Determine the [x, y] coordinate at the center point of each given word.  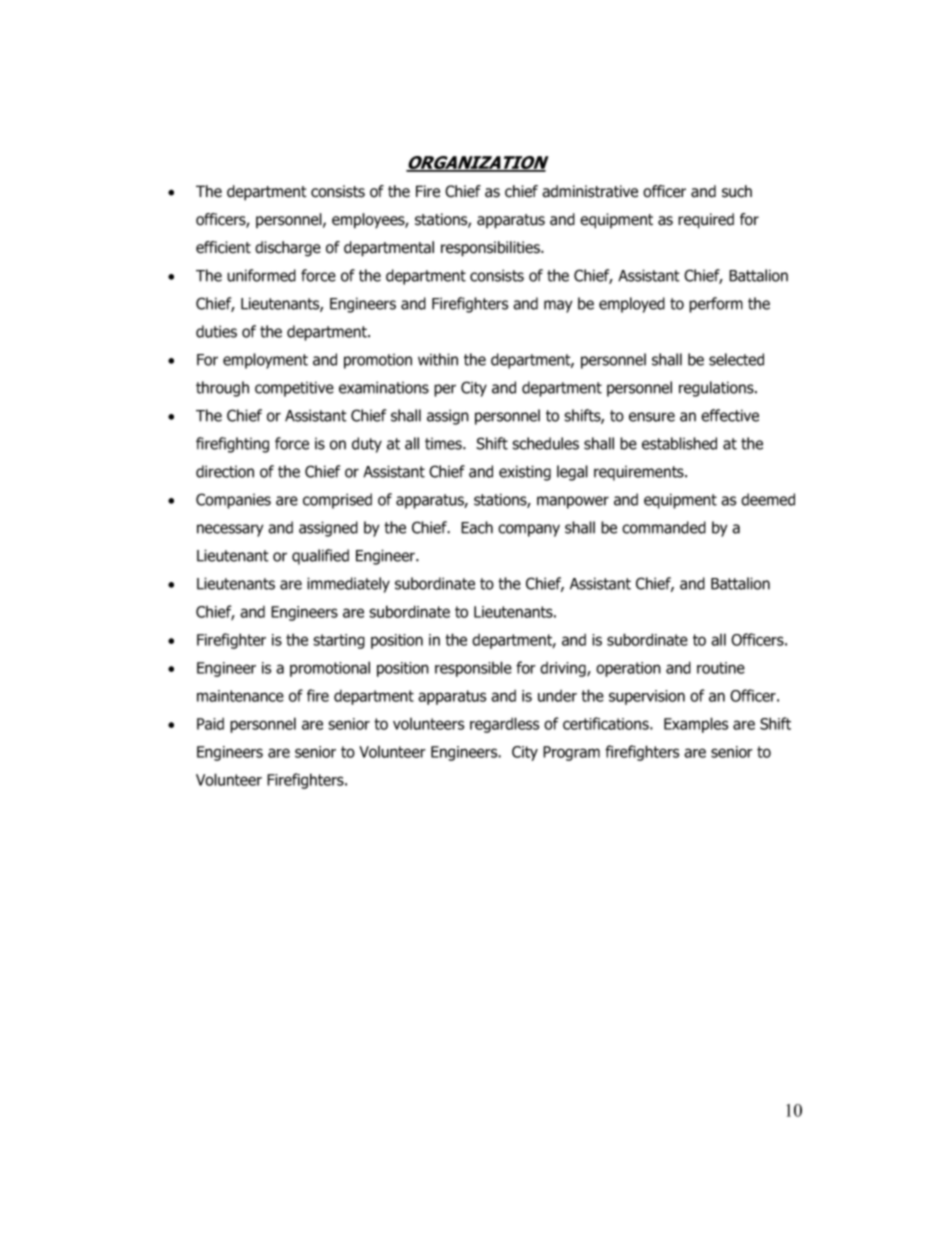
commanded [664, 527]
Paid [210, 724]
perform [716, 305]
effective [730, 415]
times [444, 444]
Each [477, 527]
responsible [473, 669]
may [558, 306]
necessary [230, 530]
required [706, 221]
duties [216, 331]
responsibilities [491, 249]
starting [339, 641]
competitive [294, 389]
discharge [288, 249]
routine [721, 668]
